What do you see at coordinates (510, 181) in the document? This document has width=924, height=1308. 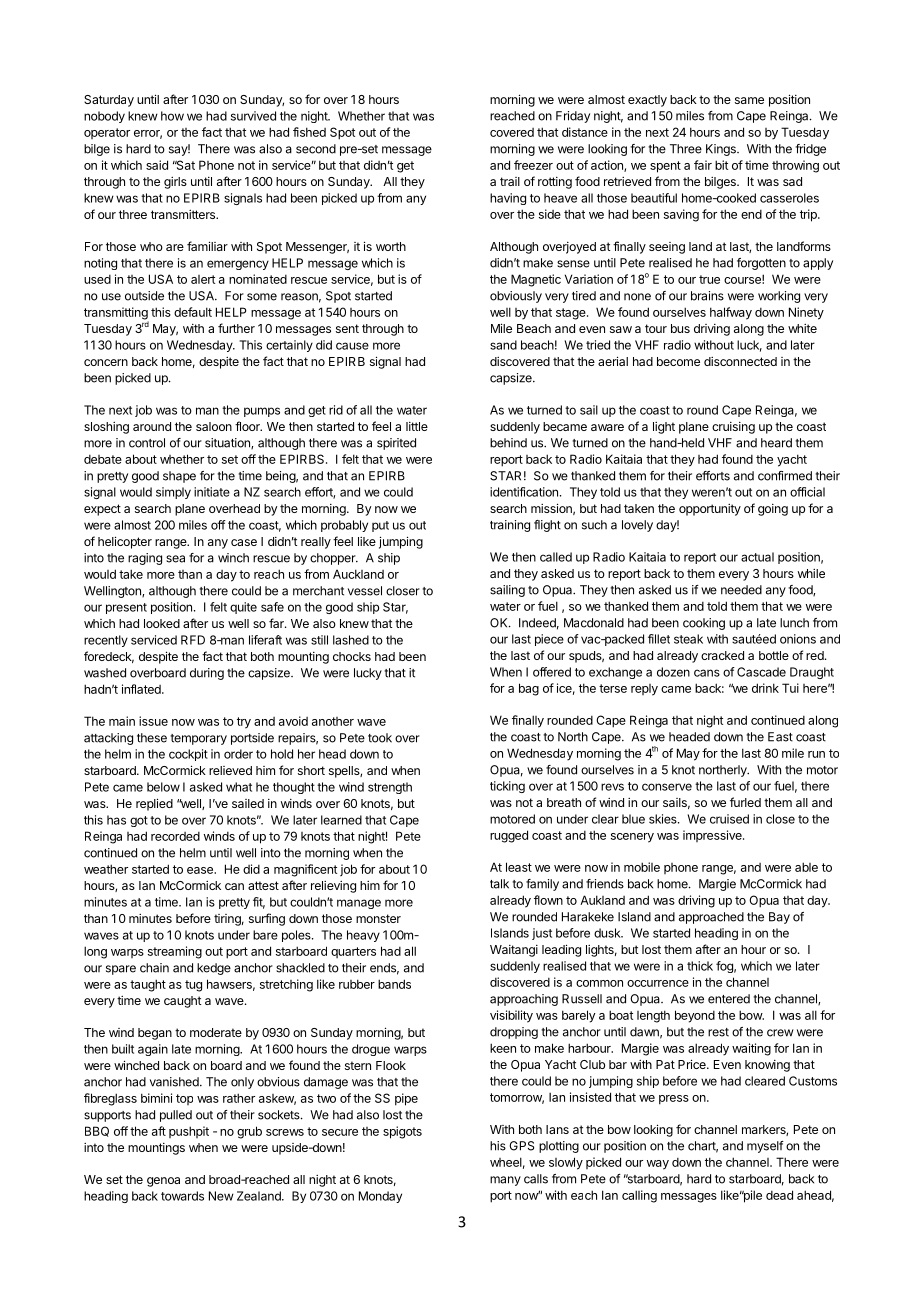 I see `trail` at bounding box center [510, 181].
